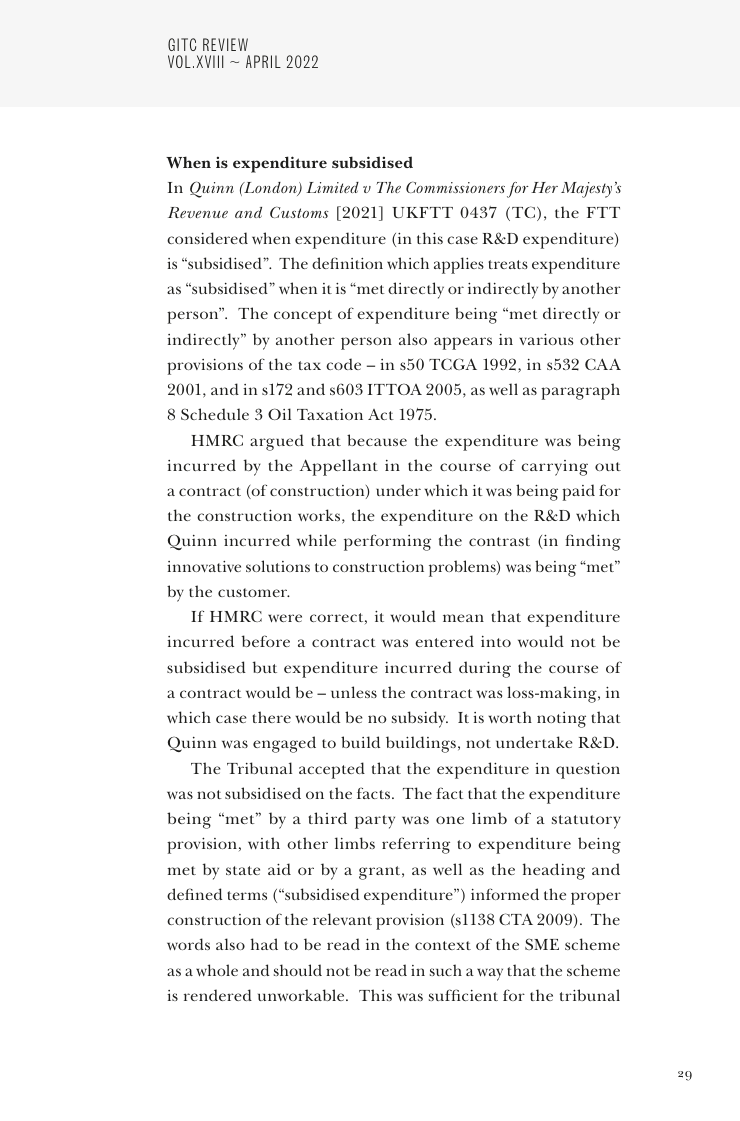 This document has width=740, height=1121. What do you see at coordinates (204, 566) in the document?
I see `innovative` at bounding box center [204, 566].
